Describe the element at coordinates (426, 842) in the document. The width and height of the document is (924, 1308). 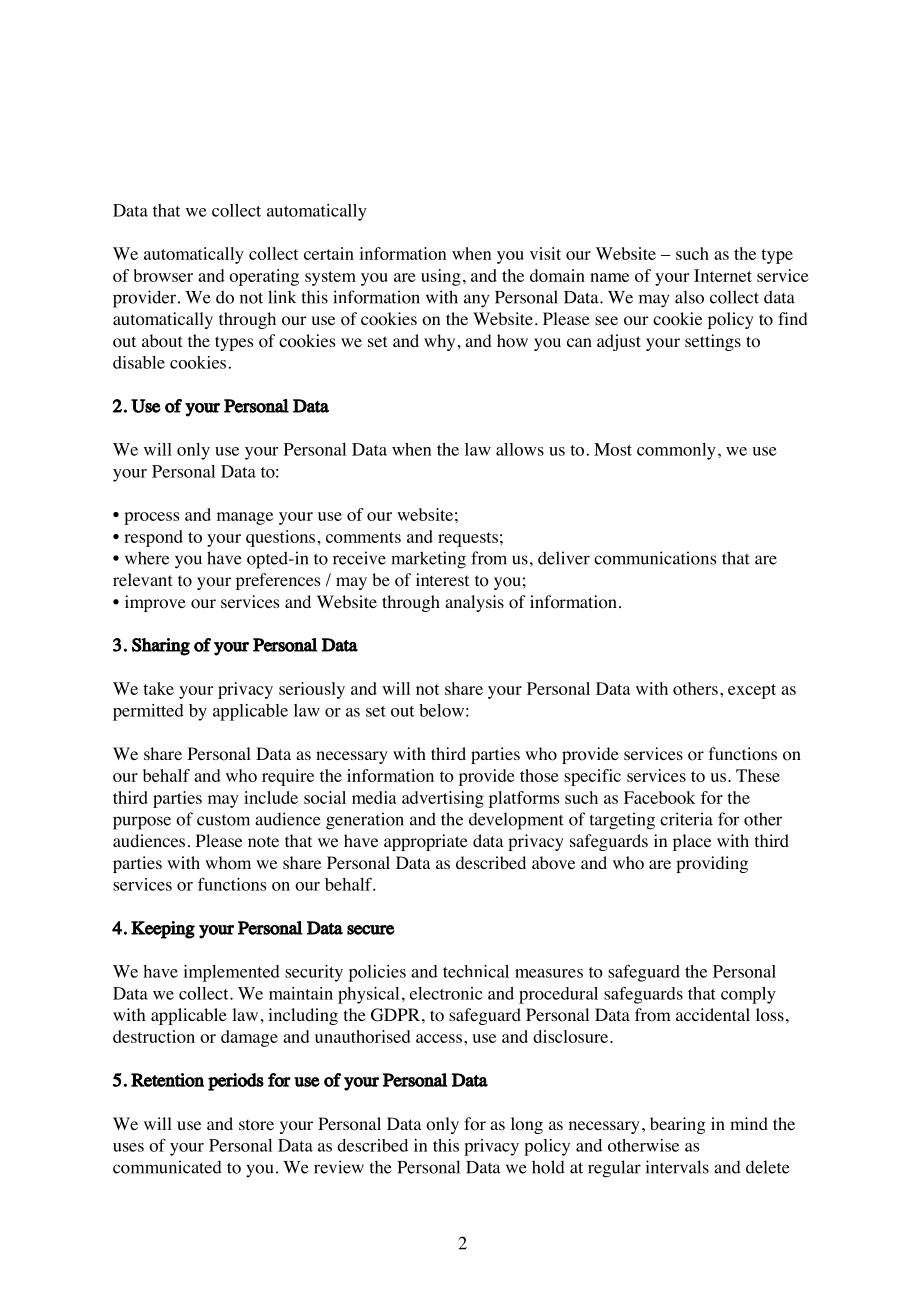
I see `appropriate` at that location.
